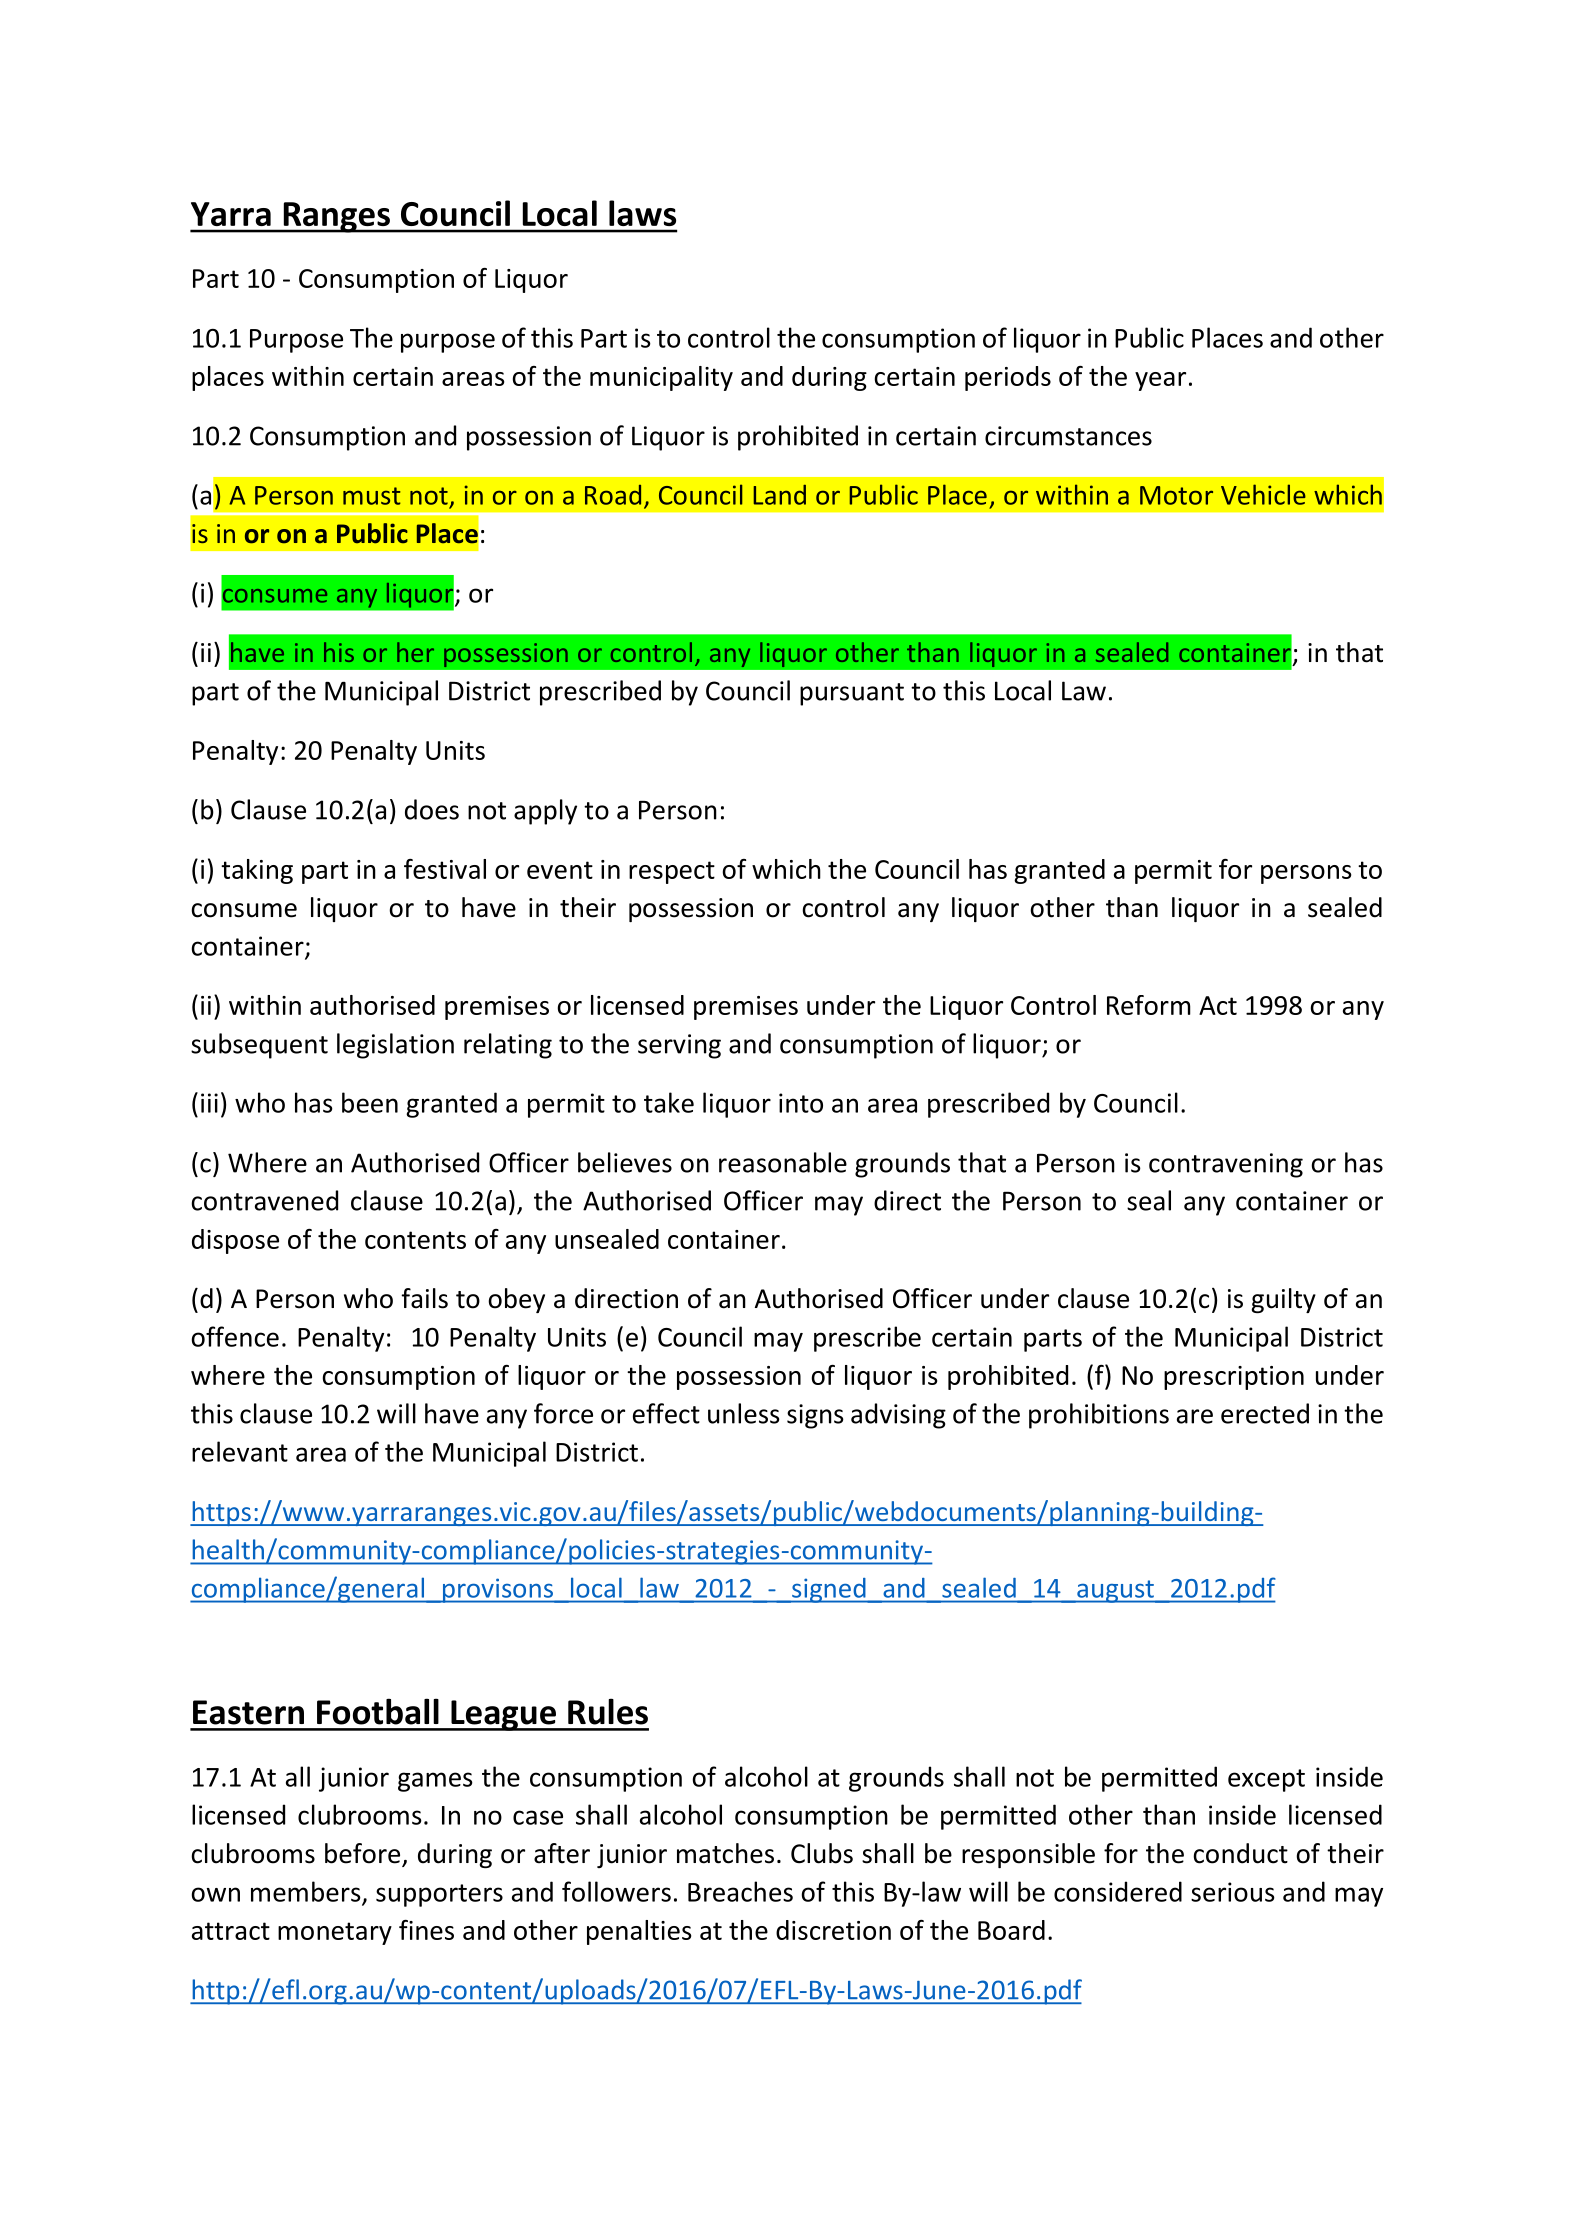 The width and height of the document is (1574, 2226). What do you see at coordinates (740, 1891) in the document?
I see `Breaches` at bounding box center [740, 1891].
